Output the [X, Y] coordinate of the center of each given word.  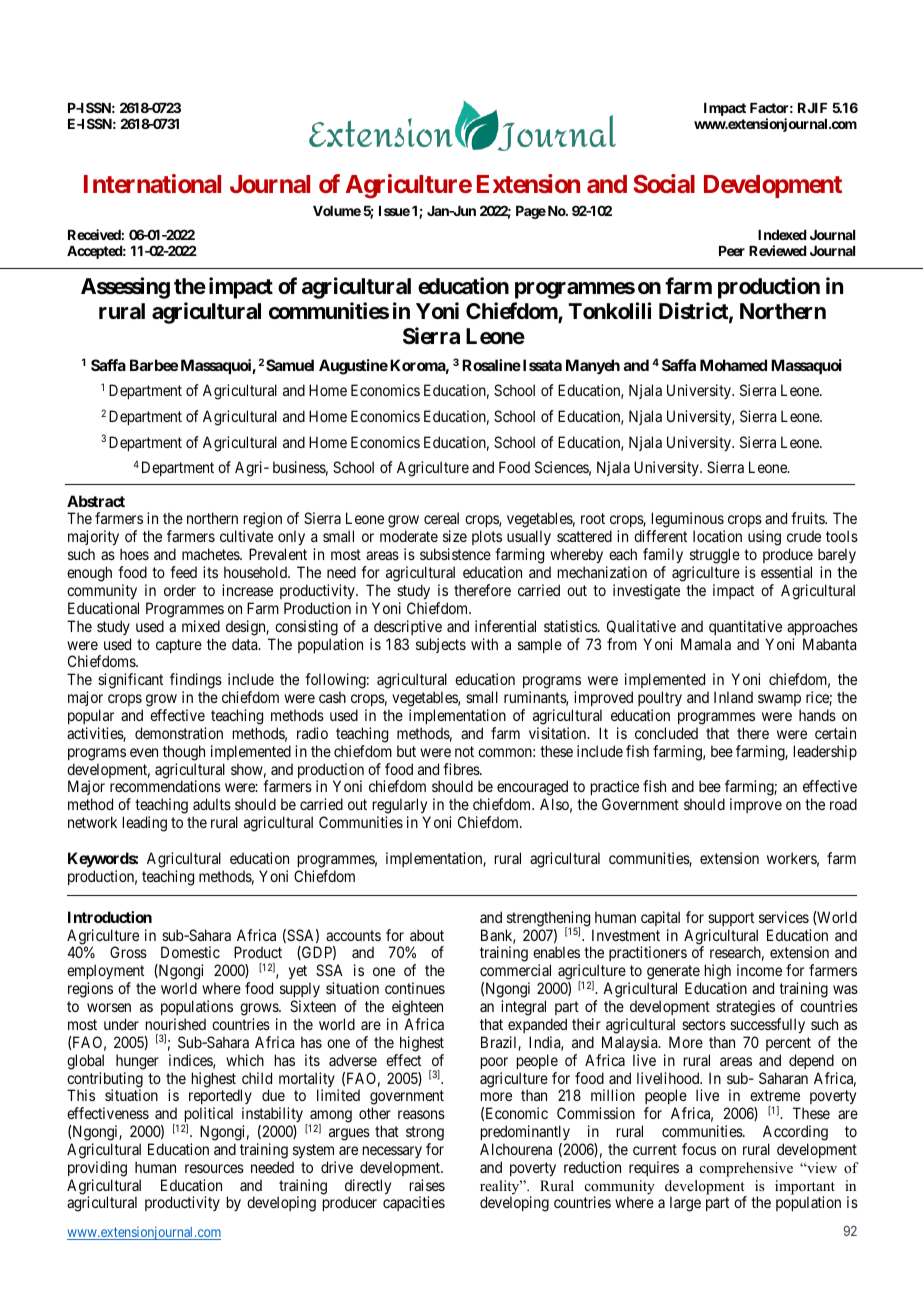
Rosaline [491, 365]
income [759, 970]
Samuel [290, 365]
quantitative [745, 627]
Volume [337, 211]
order [180, 590]
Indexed [782, 235]
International [152, 183]
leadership [825, 752]
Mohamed [733, 365]
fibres [462, 769]
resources [214, 1168]
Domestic [190, 952]
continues [415, 988]
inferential [505, 626]
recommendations [165, 786]
